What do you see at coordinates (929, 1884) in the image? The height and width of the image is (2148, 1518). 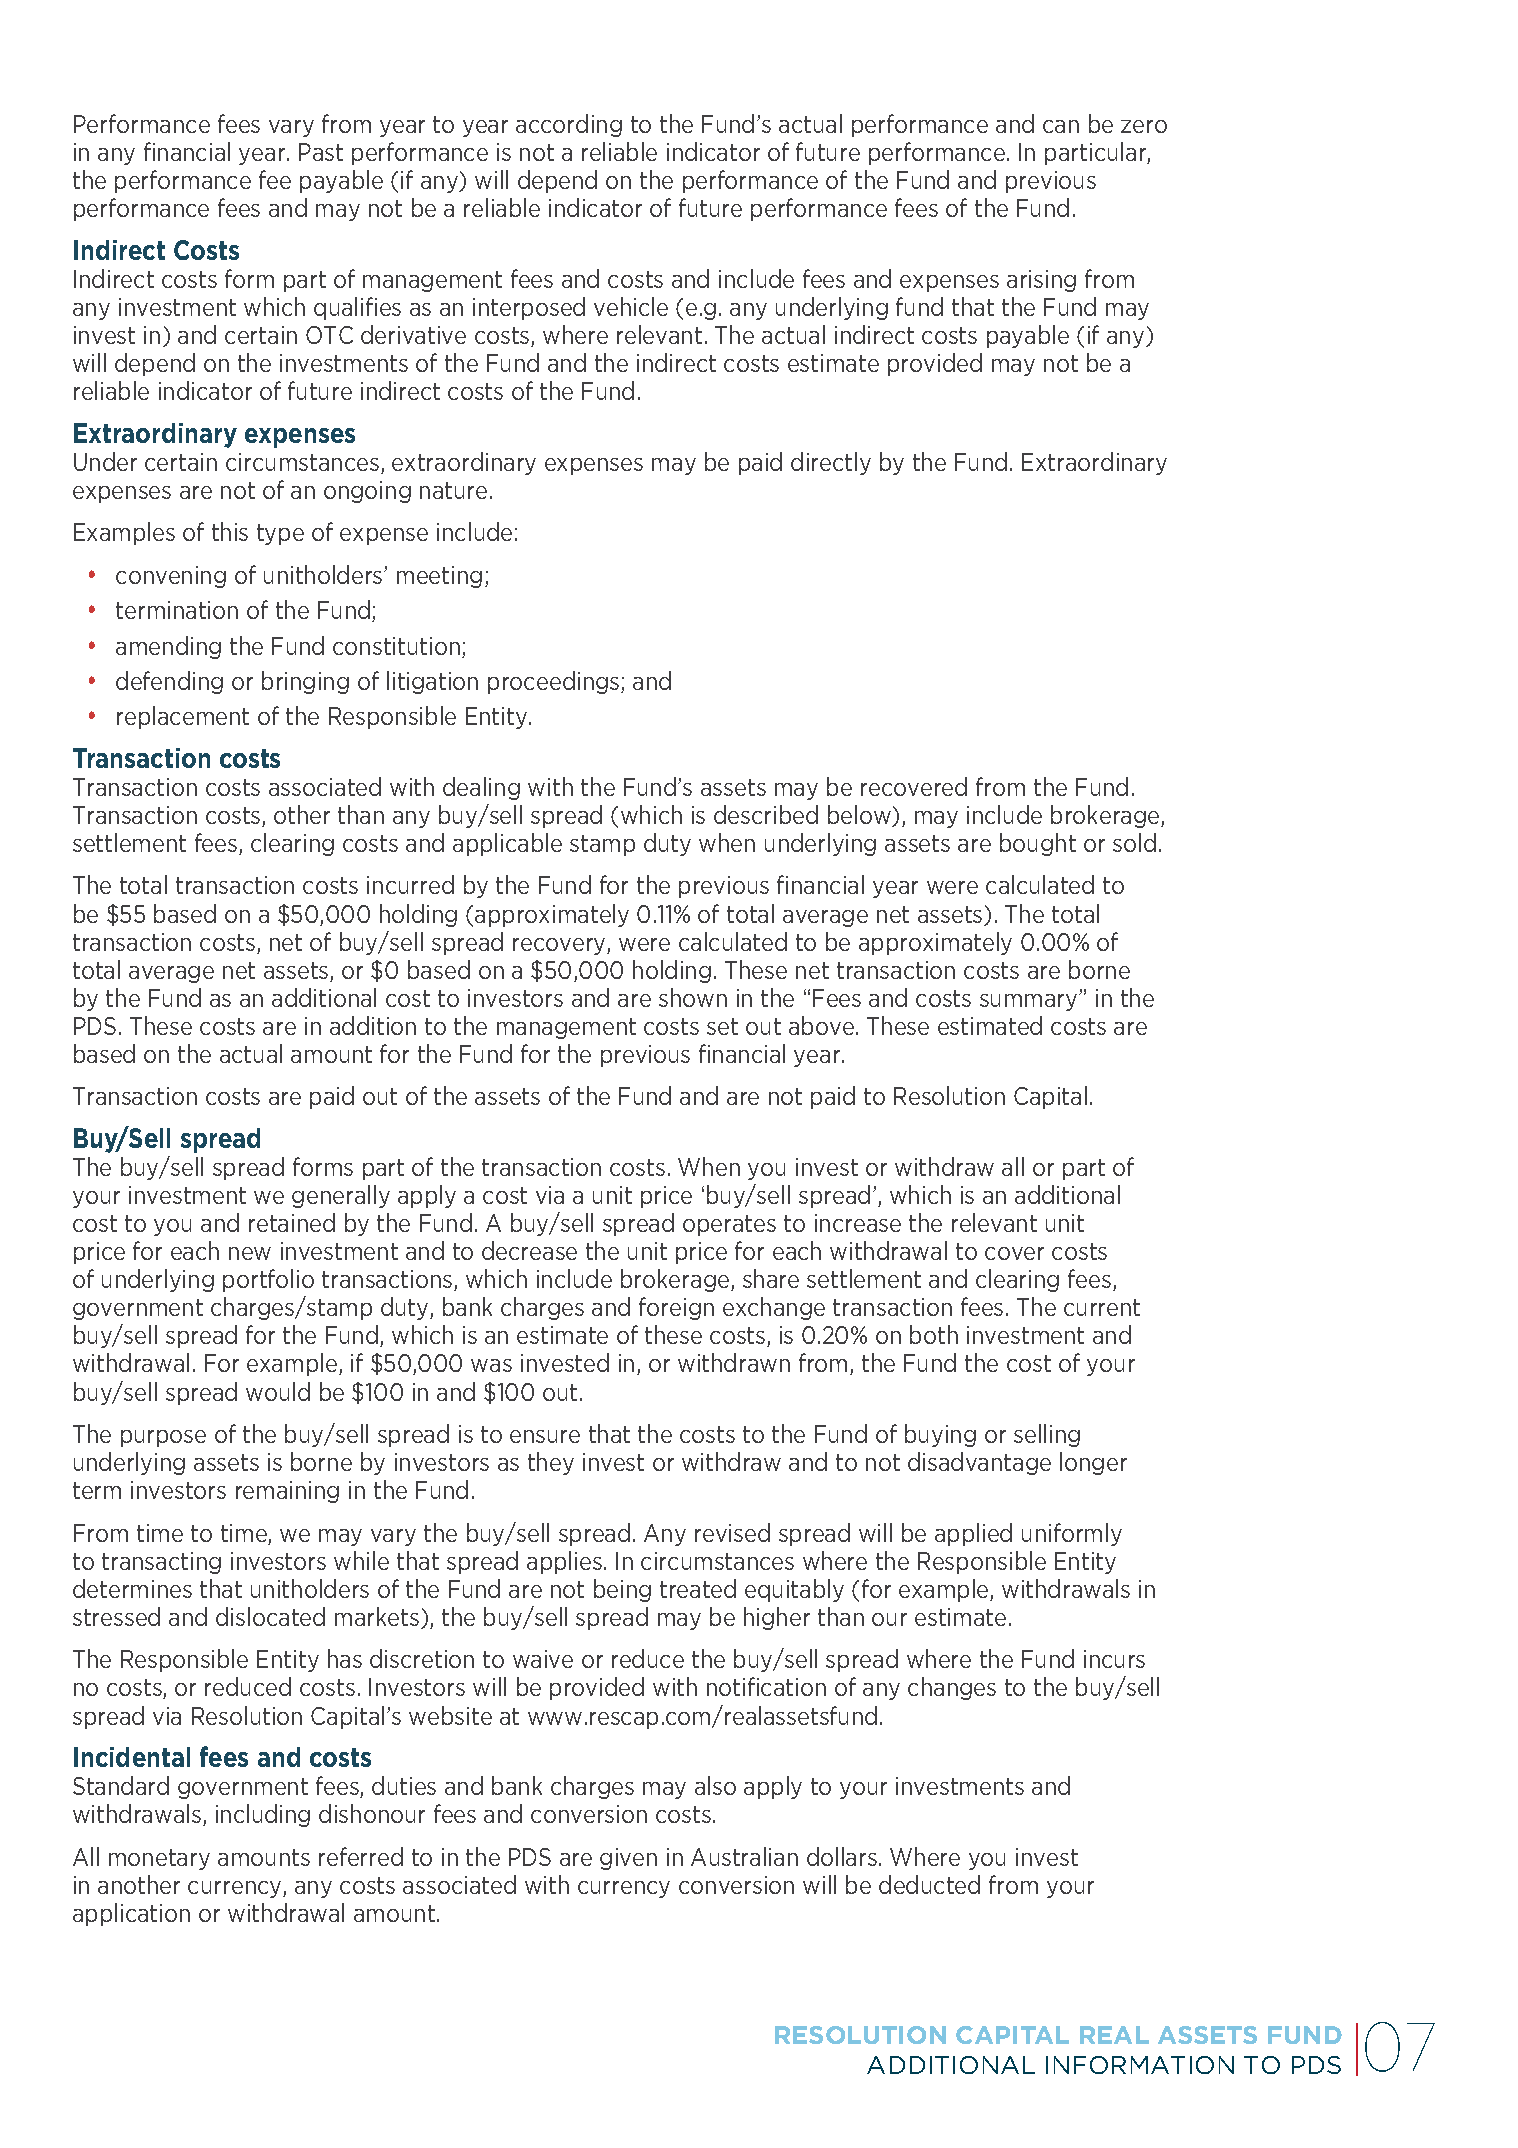 I see `deducted` at bounding box center [929, 1884].
